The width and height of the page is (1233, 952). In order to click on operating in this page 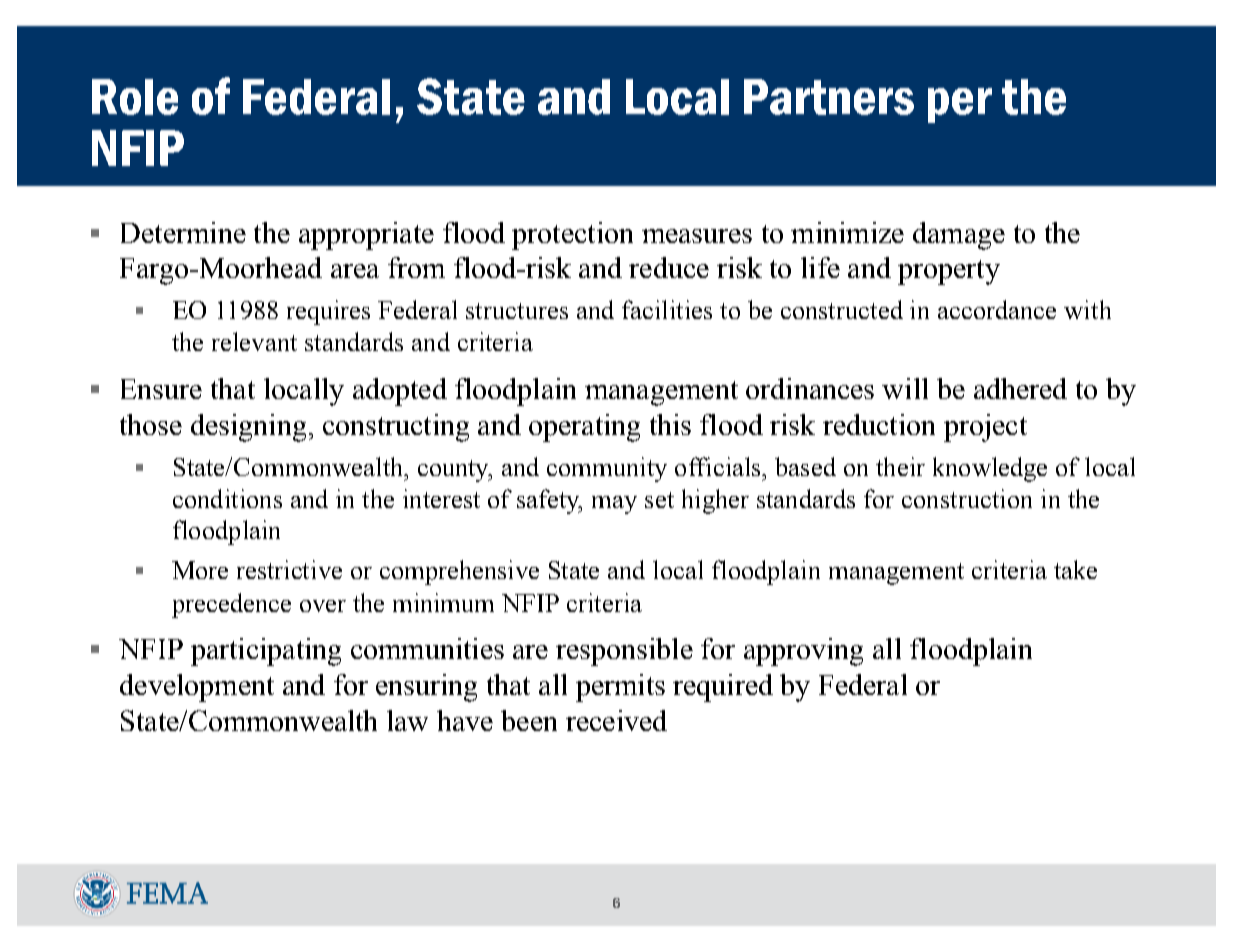, I will do `click(584, 428)`.
